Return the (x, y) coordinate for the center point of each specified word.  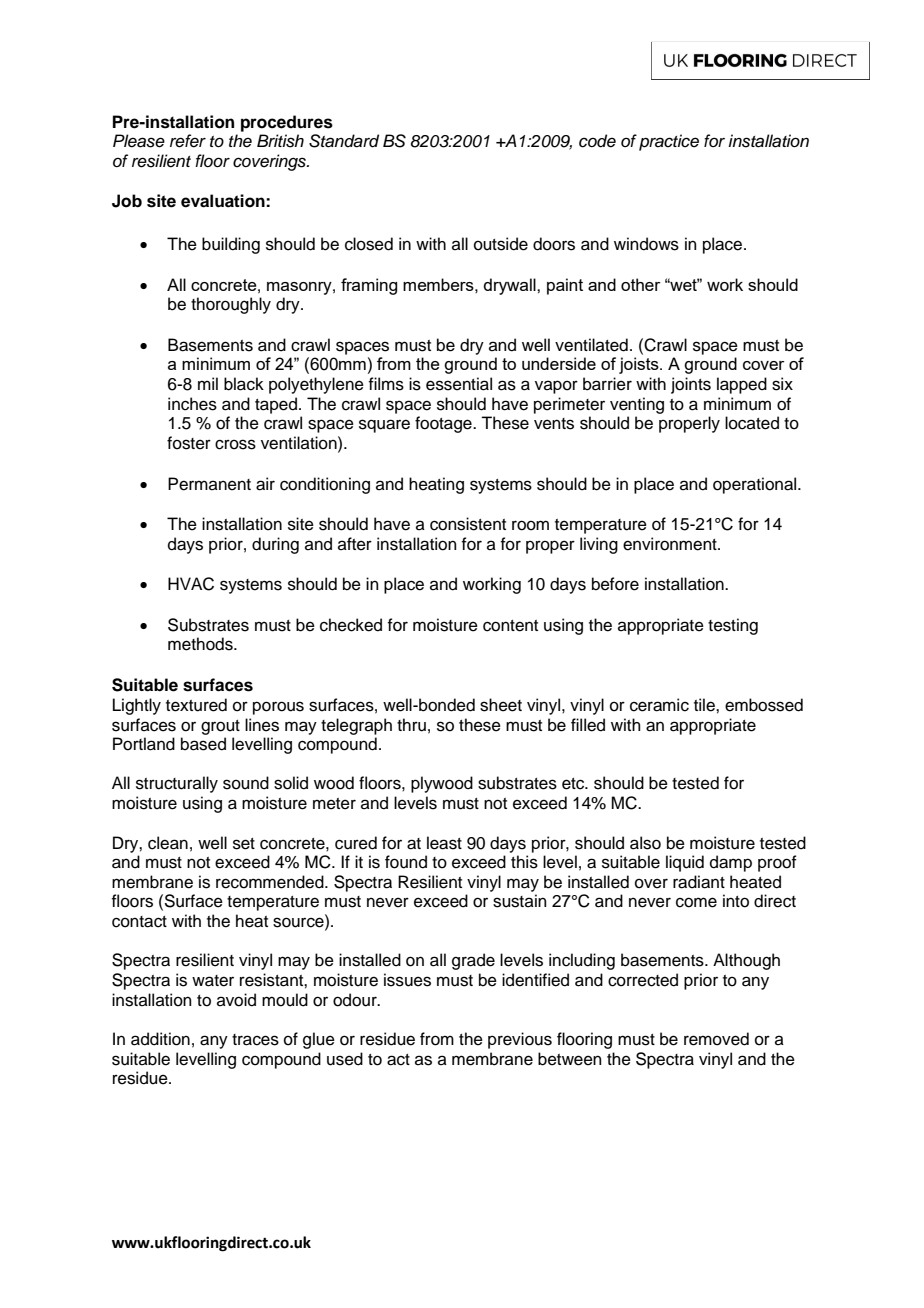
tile (705, 705)
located (752, 423)
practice (669, 142)
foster (189, 443)
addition (160, 1039)
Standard (344, 141)
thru (411, 725)
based (203, 744)
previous (520, 1040)
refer (188, 141)
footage (444, 424)
